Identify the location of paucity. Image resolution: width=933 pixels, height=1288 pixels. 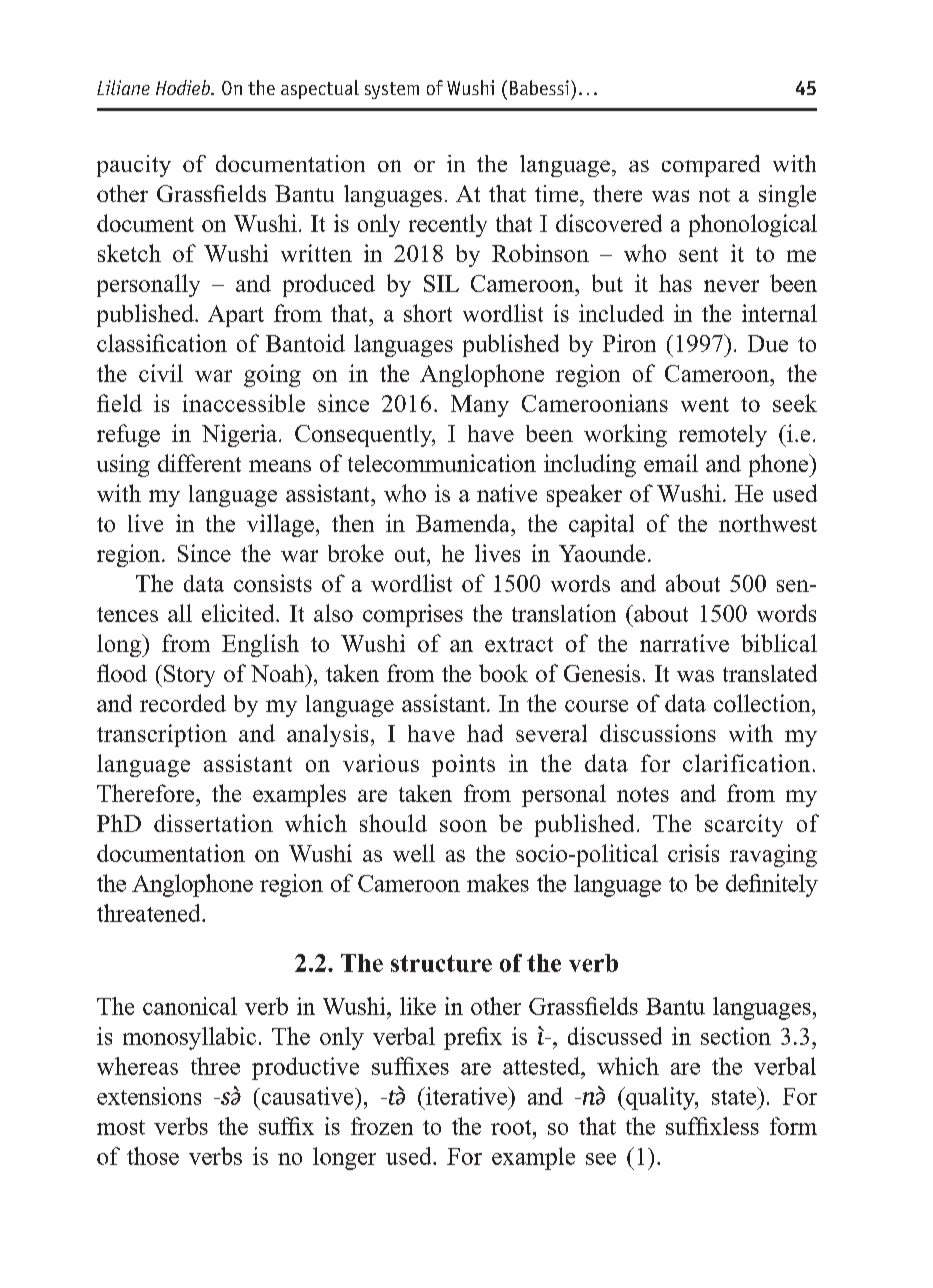
(134, 166).
